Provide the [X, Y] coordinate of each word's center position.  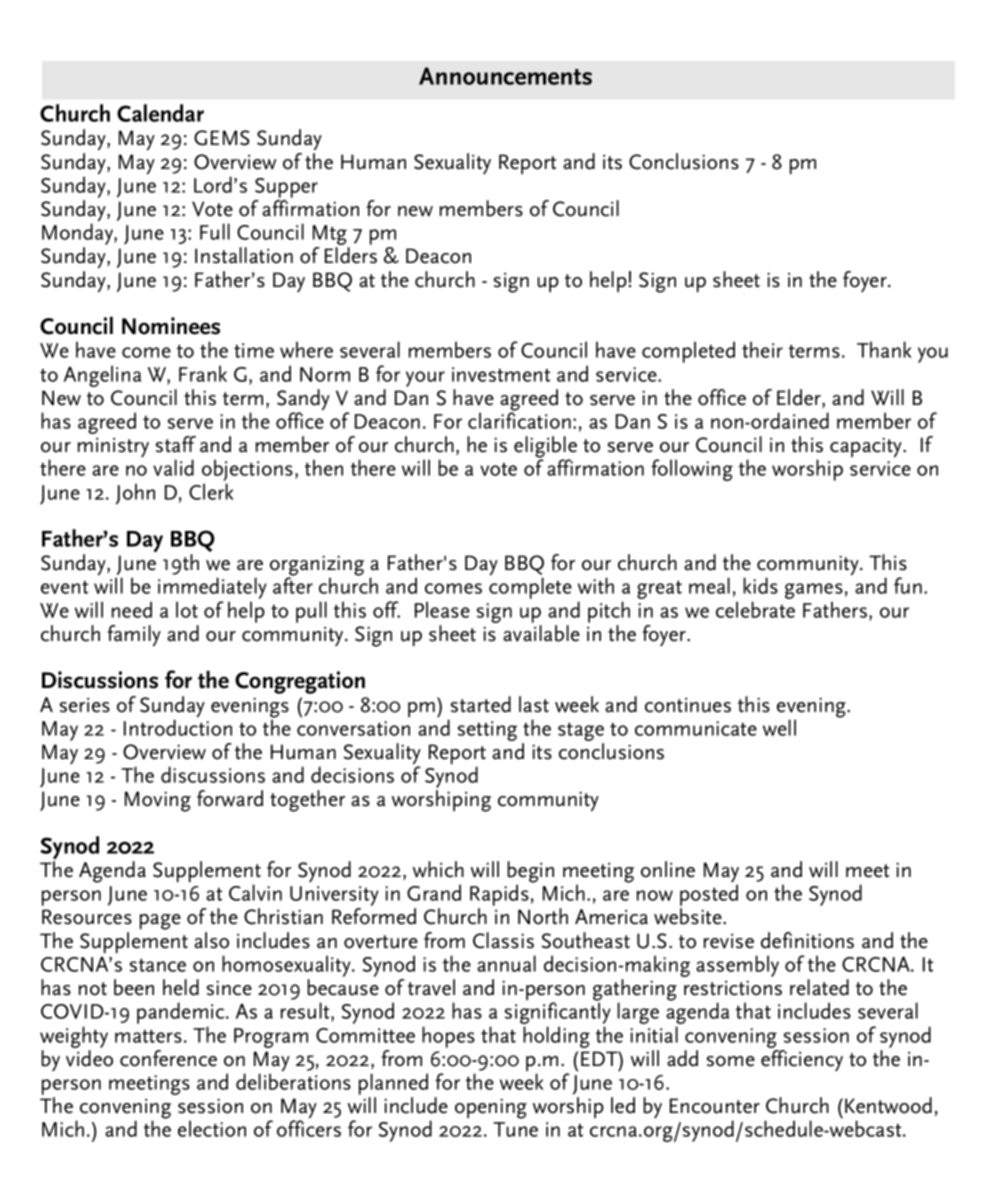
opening [491, 1108]
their [762, 349]
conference [168, 1058]
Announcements [505, 76]
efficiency [802, 1061]
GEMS [222, 138]
